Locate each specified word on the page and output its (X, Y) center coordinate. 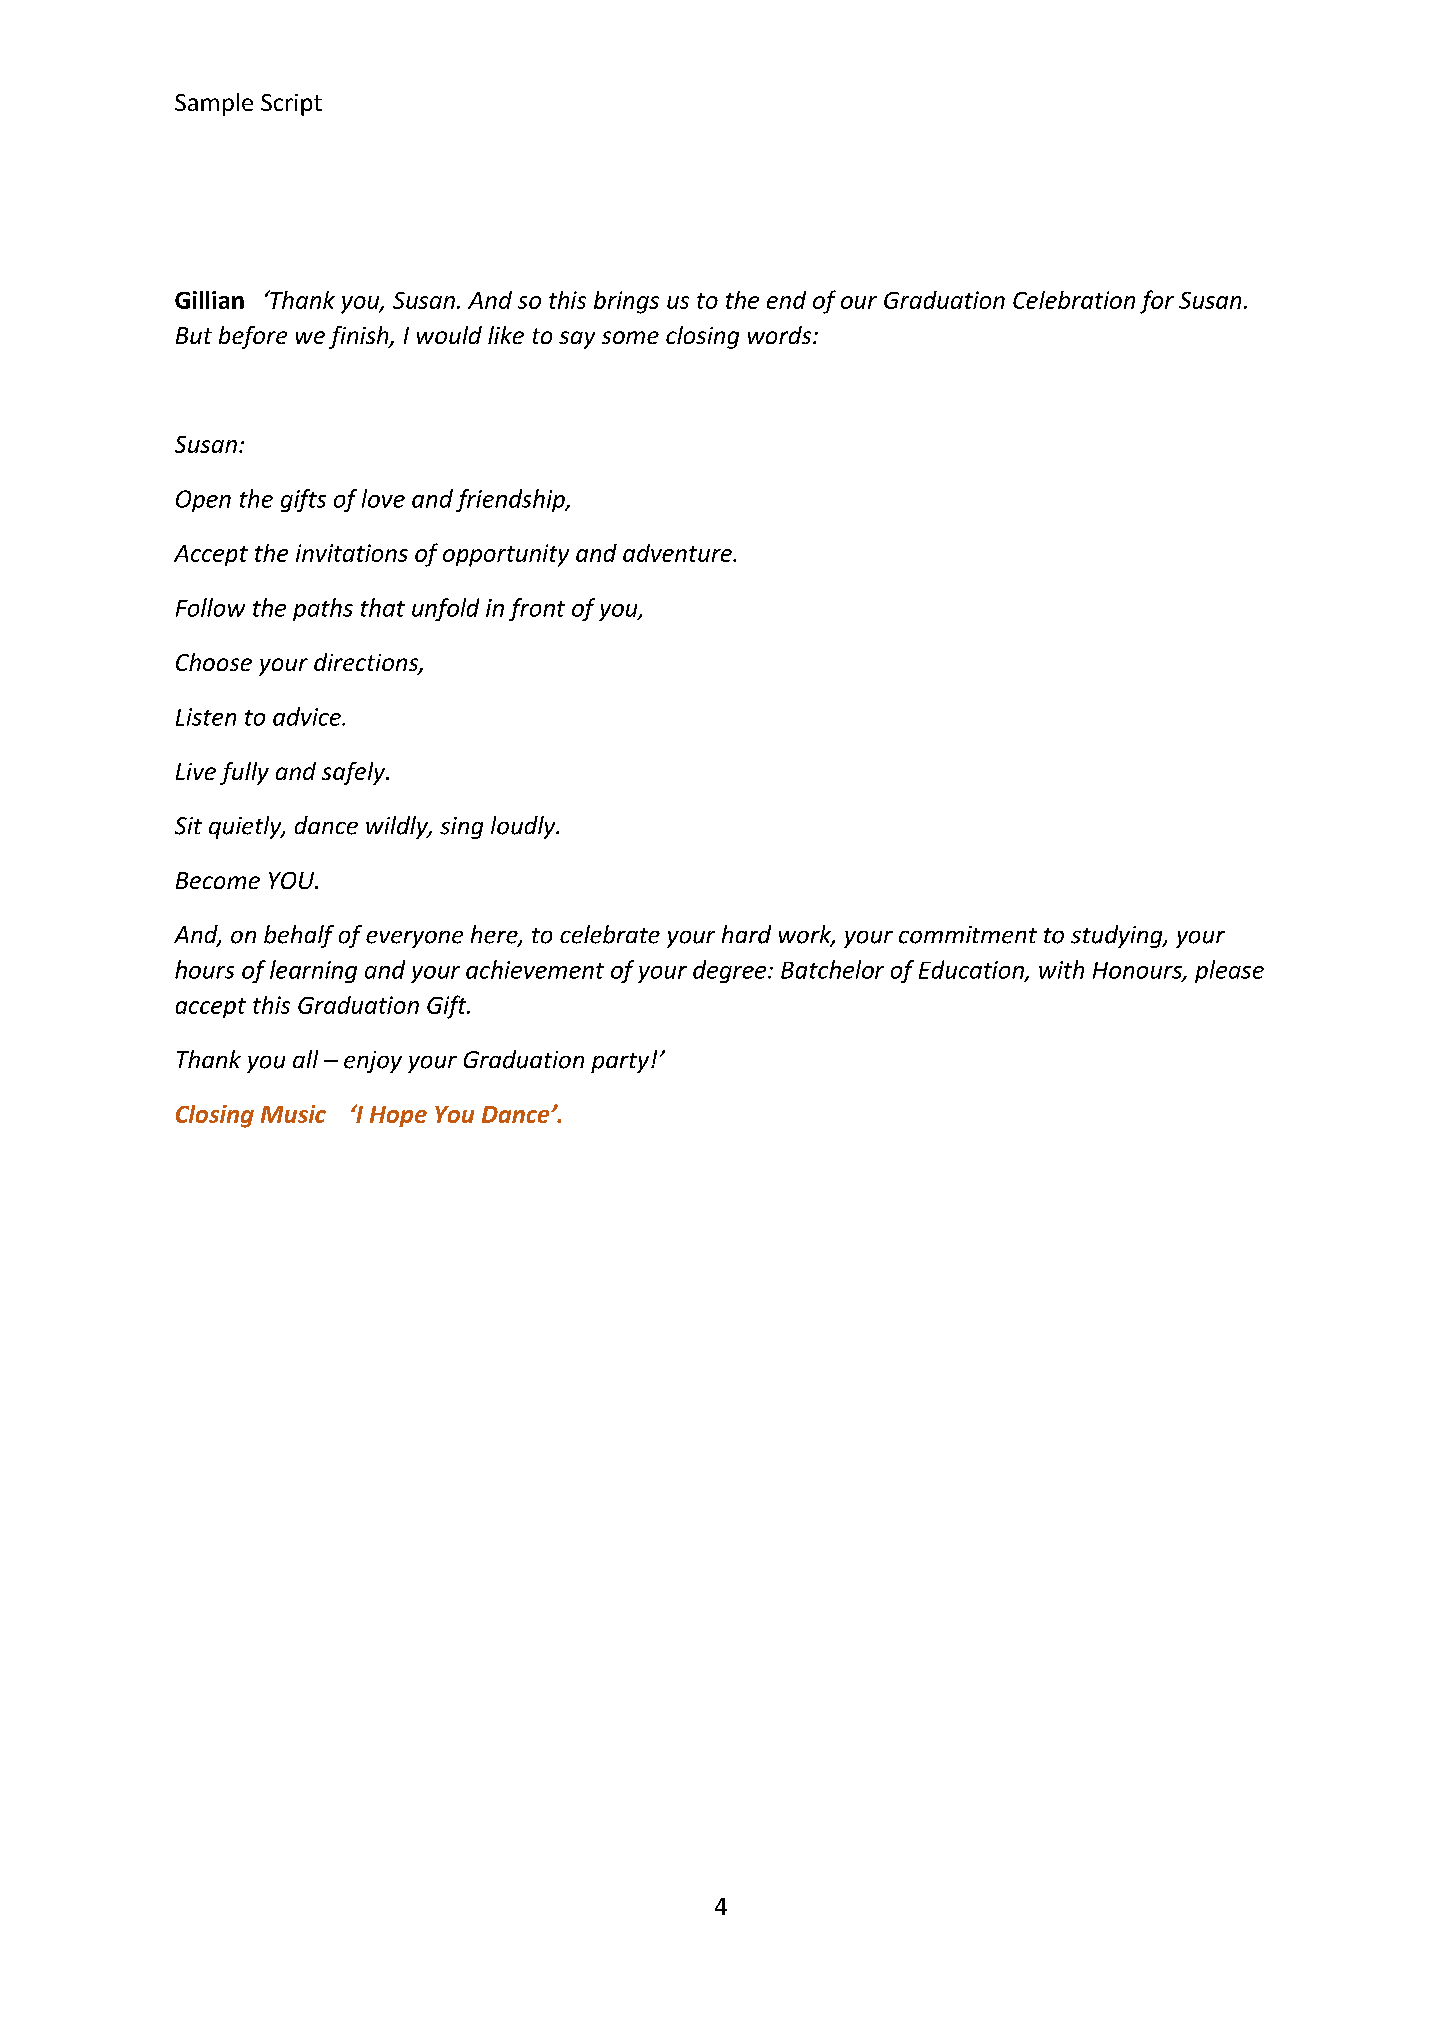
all (305, 1059)
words (781, 335)
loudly (524, 827)
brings (626, 302)
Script (291, 105)
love (383, 498)
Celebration (1074, 300)
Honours (1138, 971)
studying (1118, 936)
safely (355, 773)
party (621, 1063)
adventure (678, 553)
